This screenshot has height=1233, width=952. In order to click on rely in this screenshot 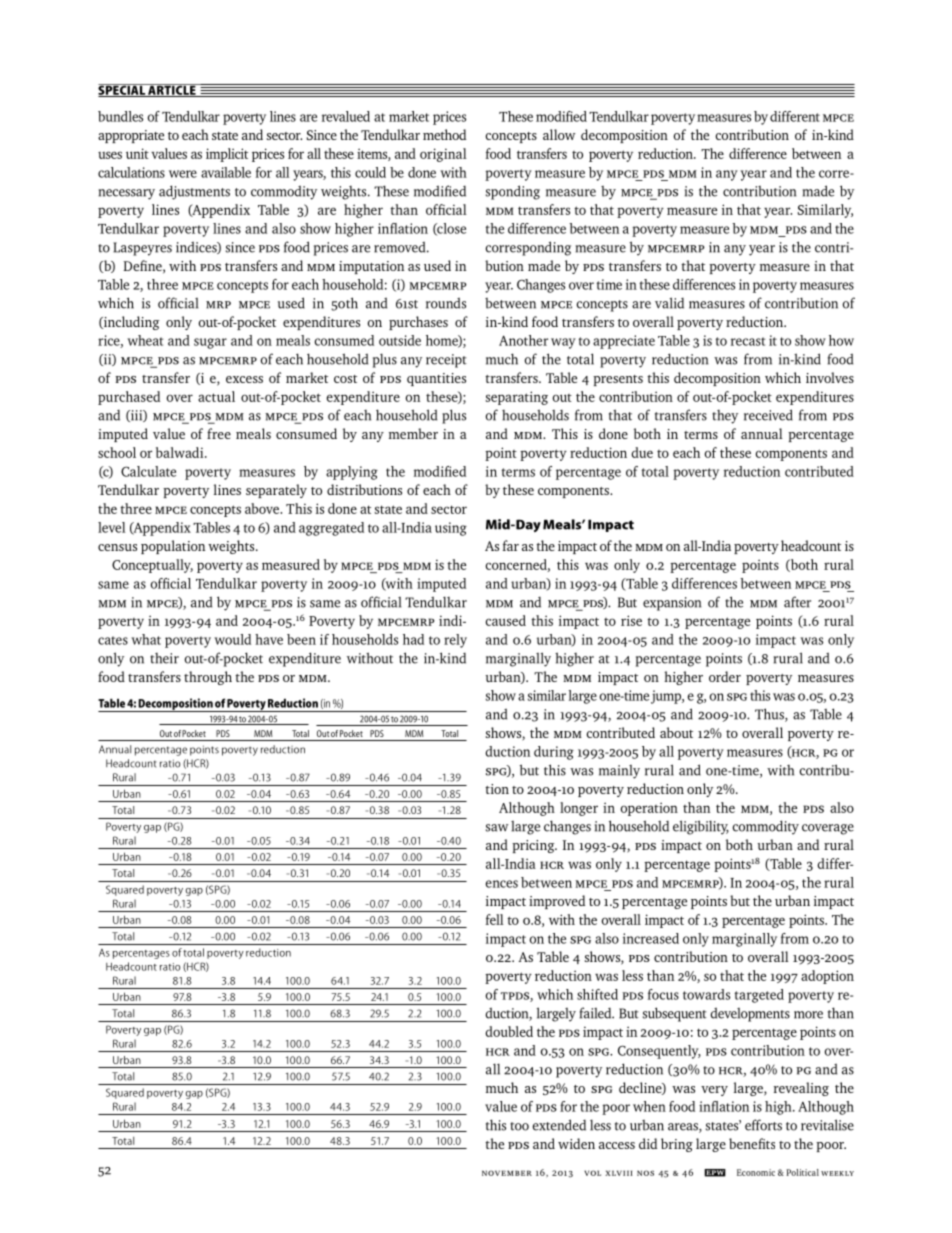, I will do `click(455, 641)`.
